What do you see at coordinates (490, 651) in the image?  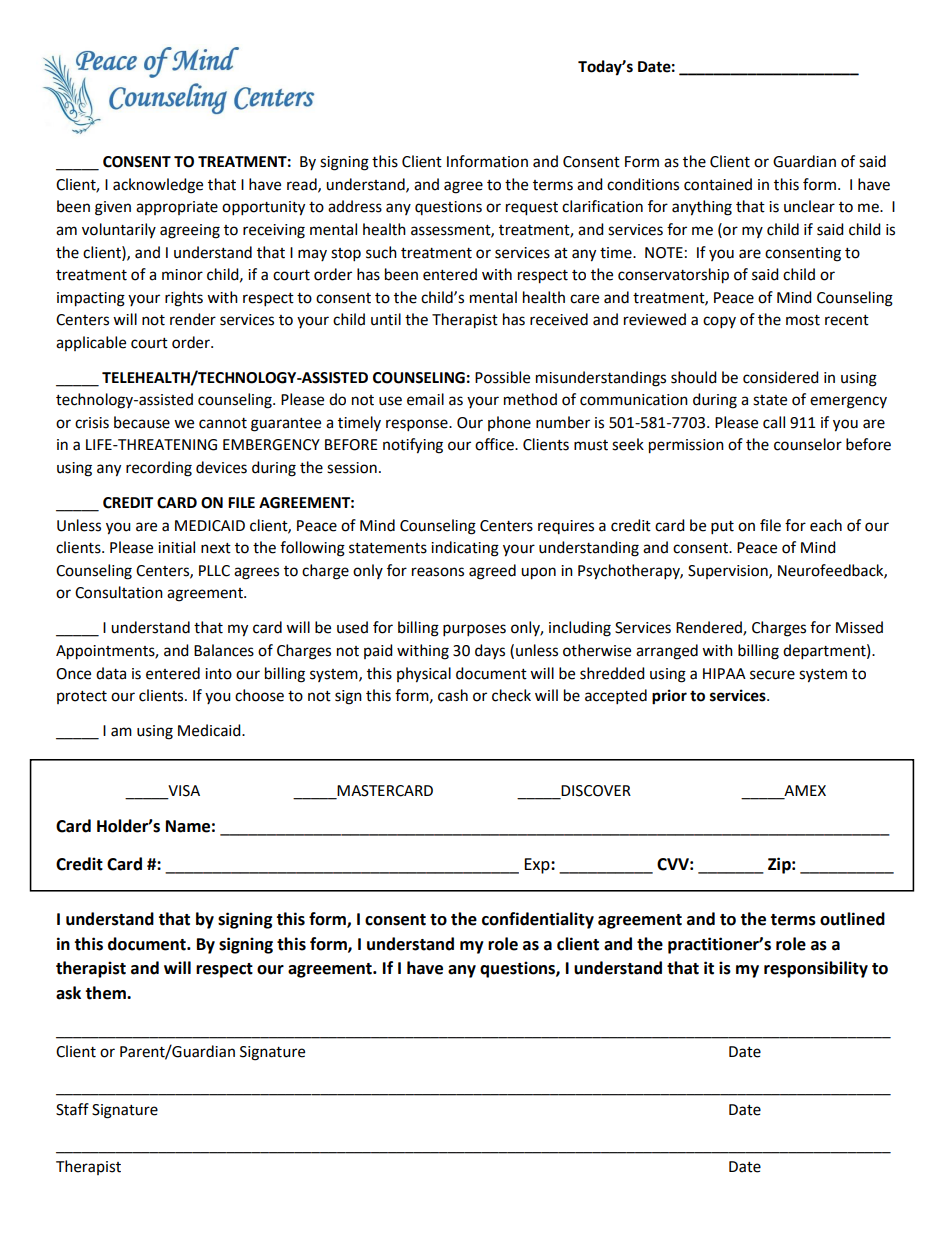 I see `days` at bounding box center [490, 651].
